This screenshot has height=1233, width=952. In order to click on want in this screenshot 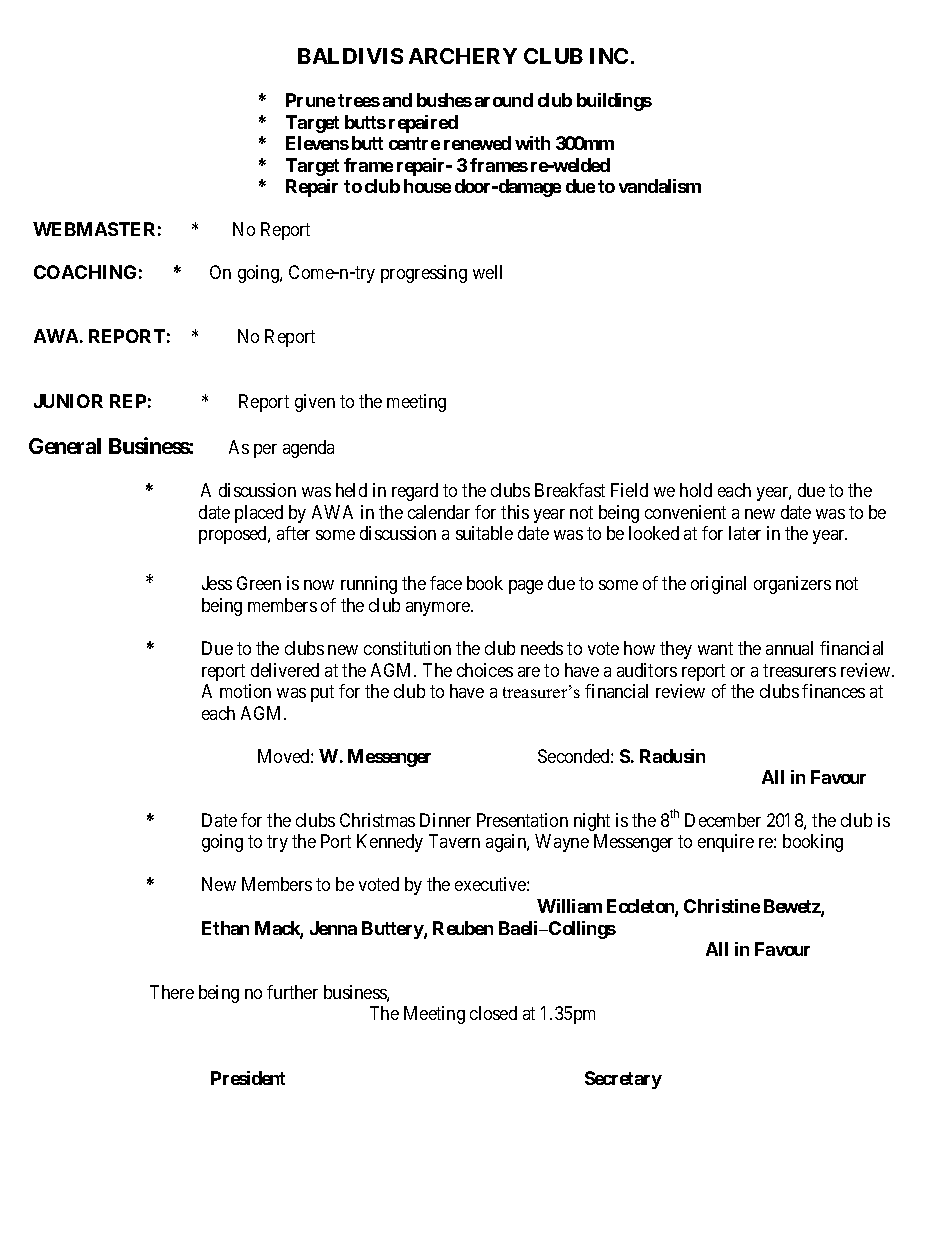, I will do `click(715, 648)`.
